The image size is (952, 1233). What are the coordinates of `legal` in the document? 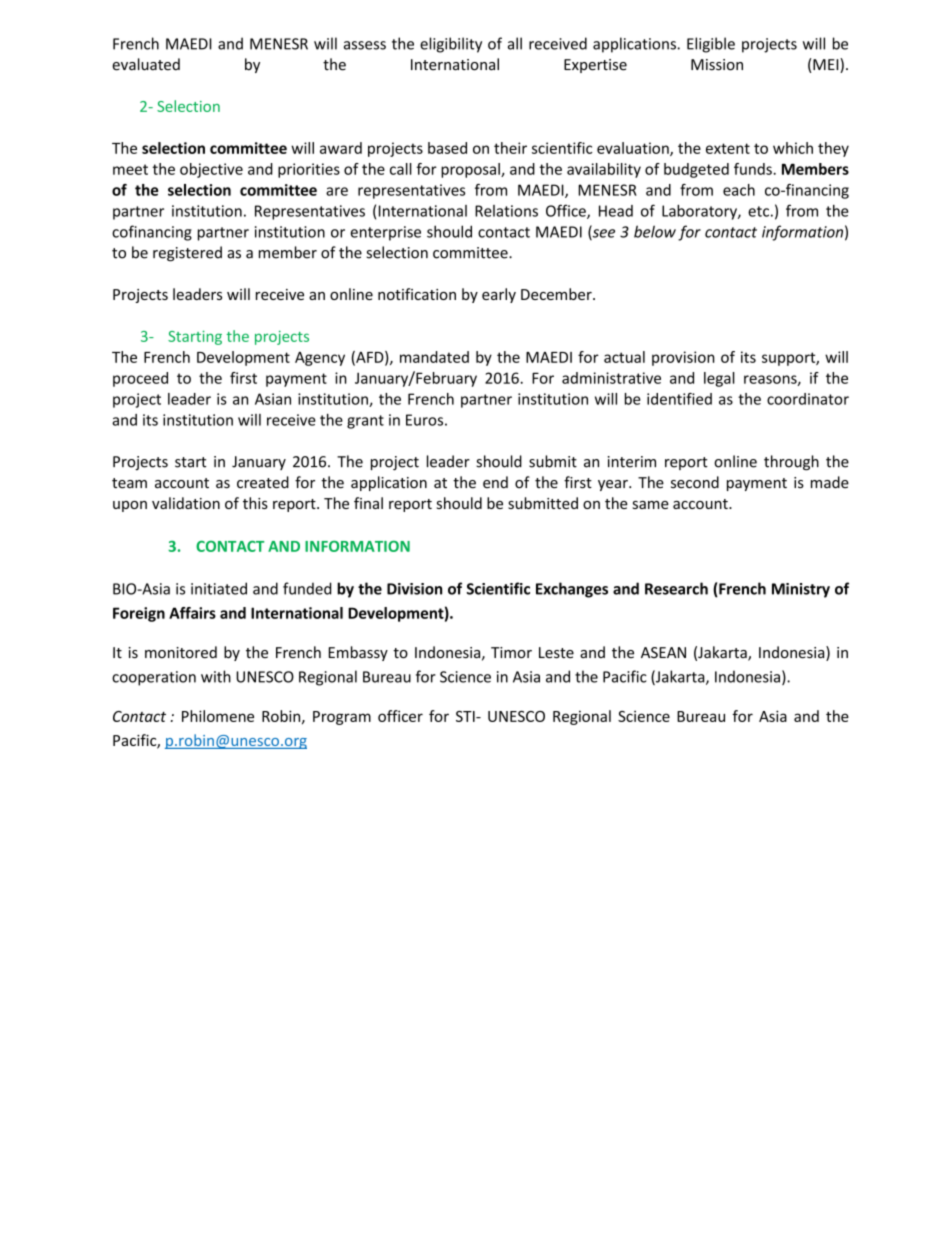 It's located at (719, 379).
